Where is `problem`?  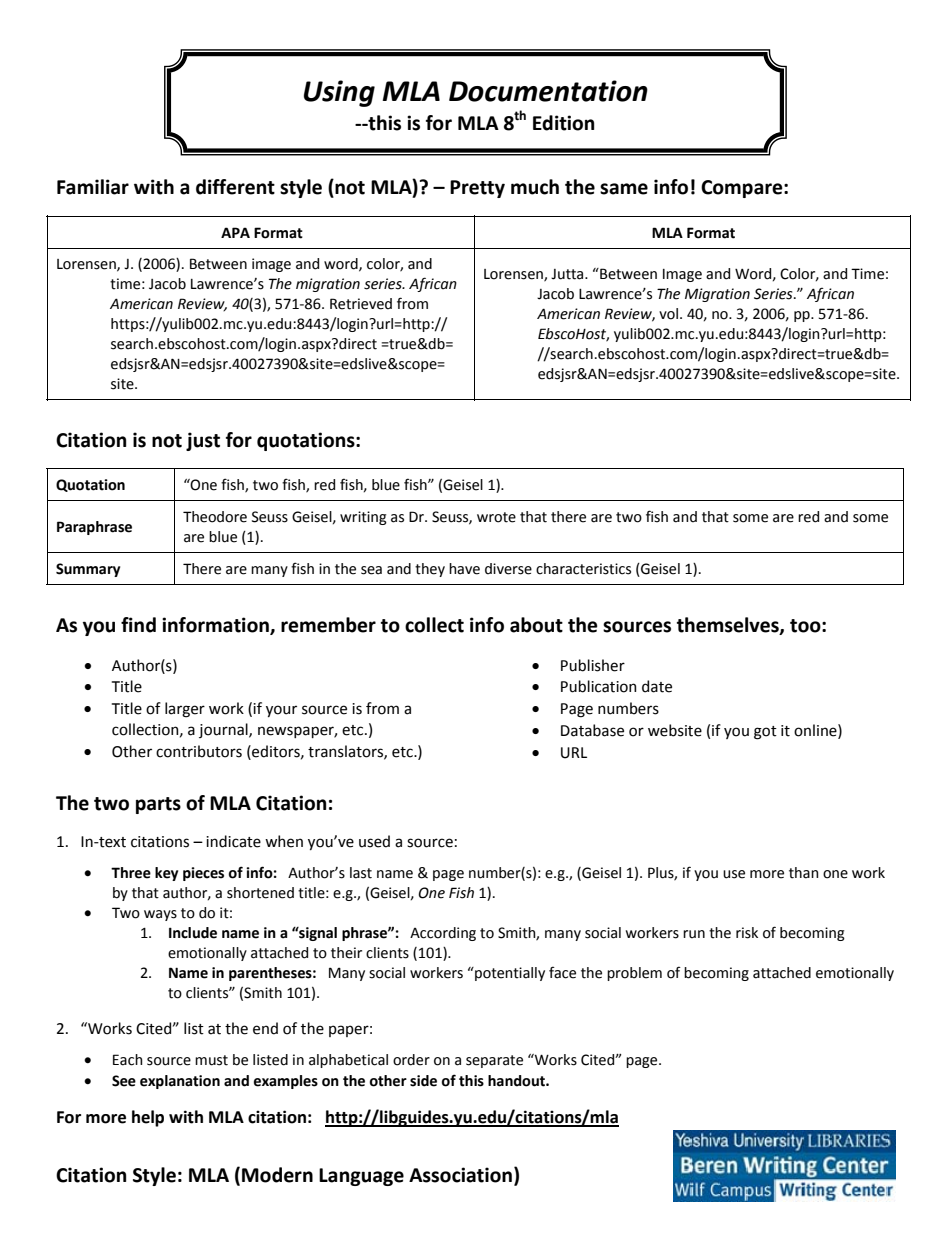 problem is located at coordinates (634, 974).
